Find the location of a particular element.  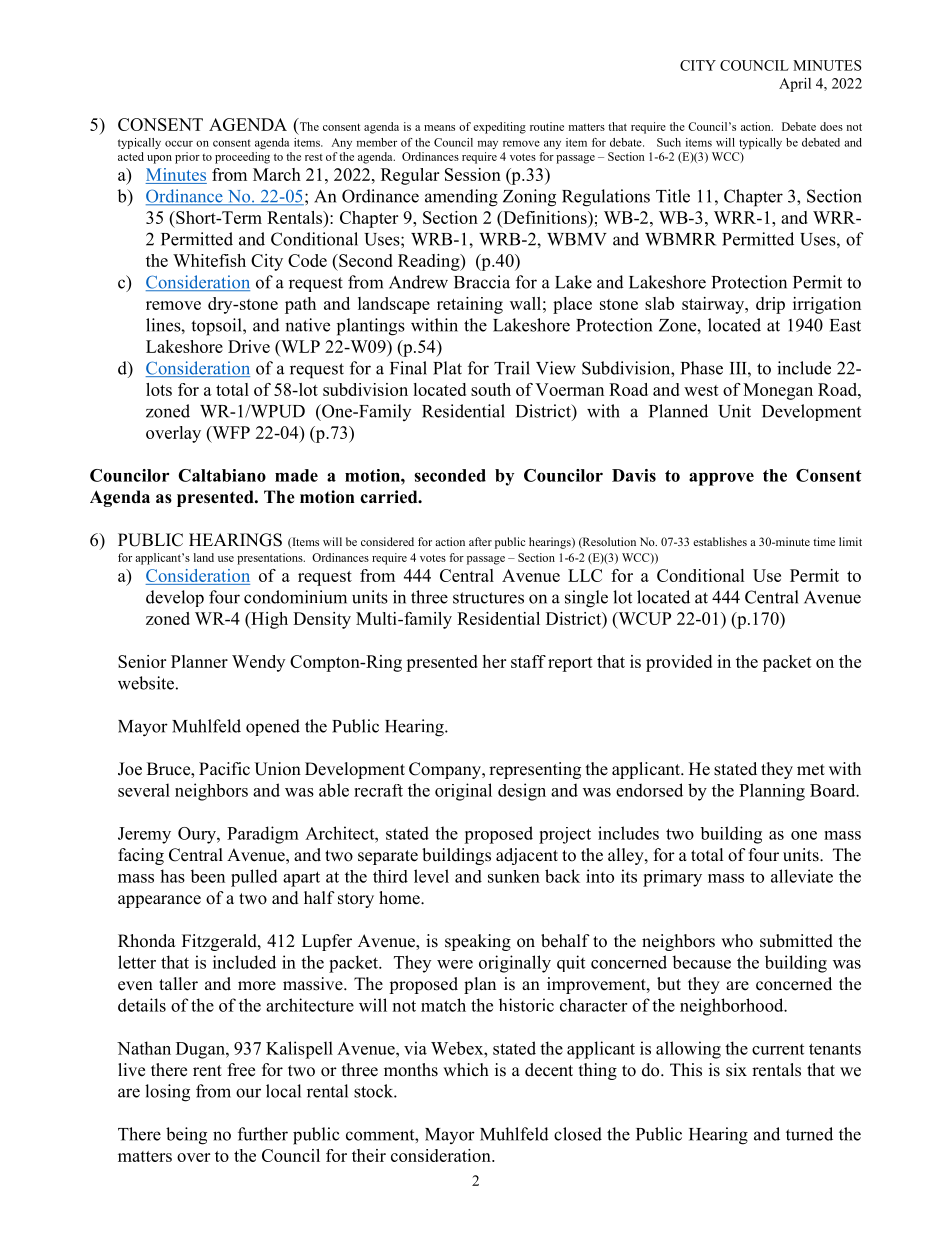

south is located at coordinates (491, 389).
